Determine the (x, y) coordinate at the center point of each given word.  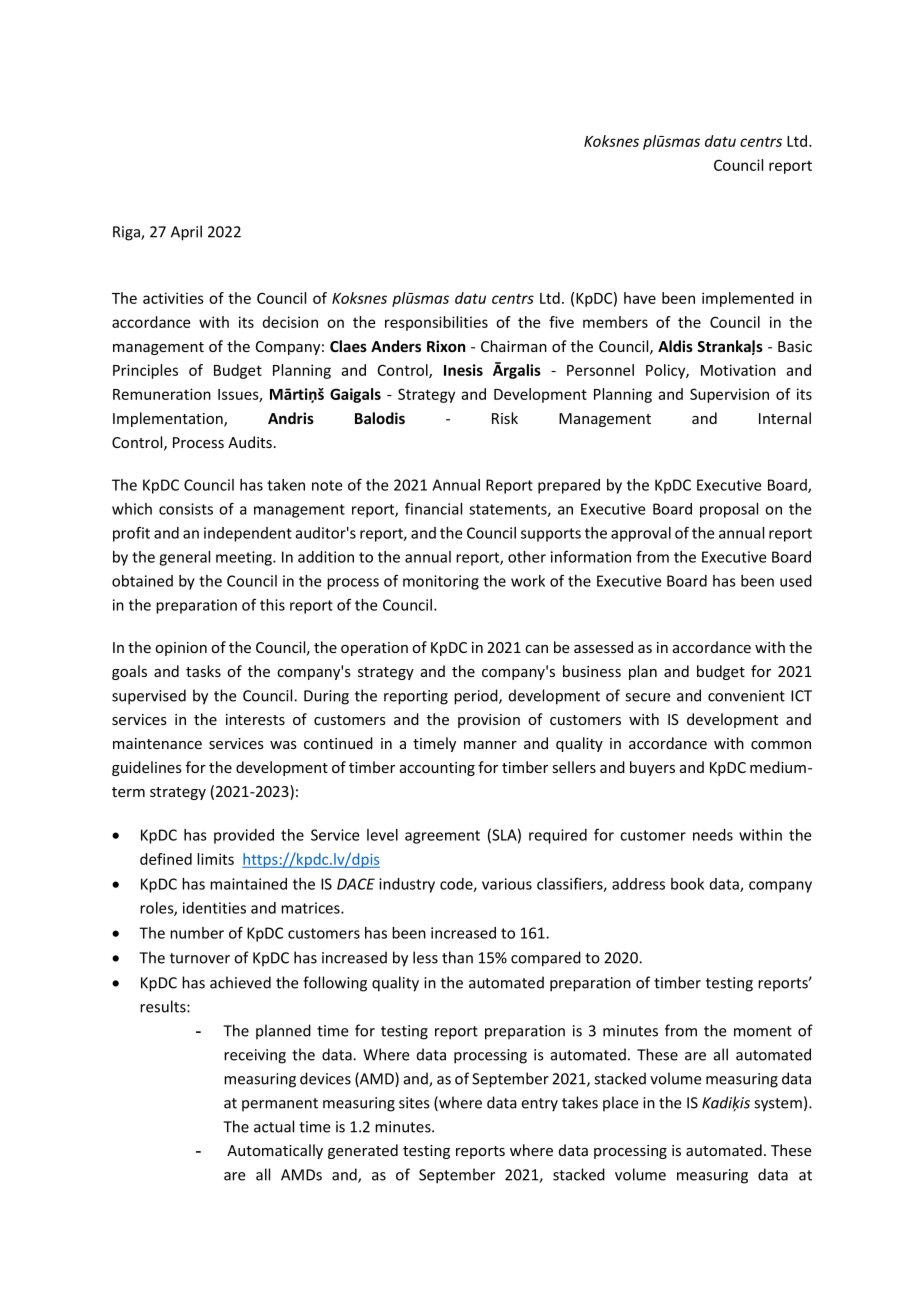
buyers (652, 768)
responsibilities (436, 323)
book (687, 884)
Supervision (729, 395)
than (457, 957)
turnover (200, 958)
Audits (250, 442)
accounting (437, 769)
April (186, 233)
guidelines (147, 768)
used (796, 581)
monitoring (441, 582)
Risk (505, 418)
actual (274, 1126)
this (272, 605)
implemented (748, 299)
